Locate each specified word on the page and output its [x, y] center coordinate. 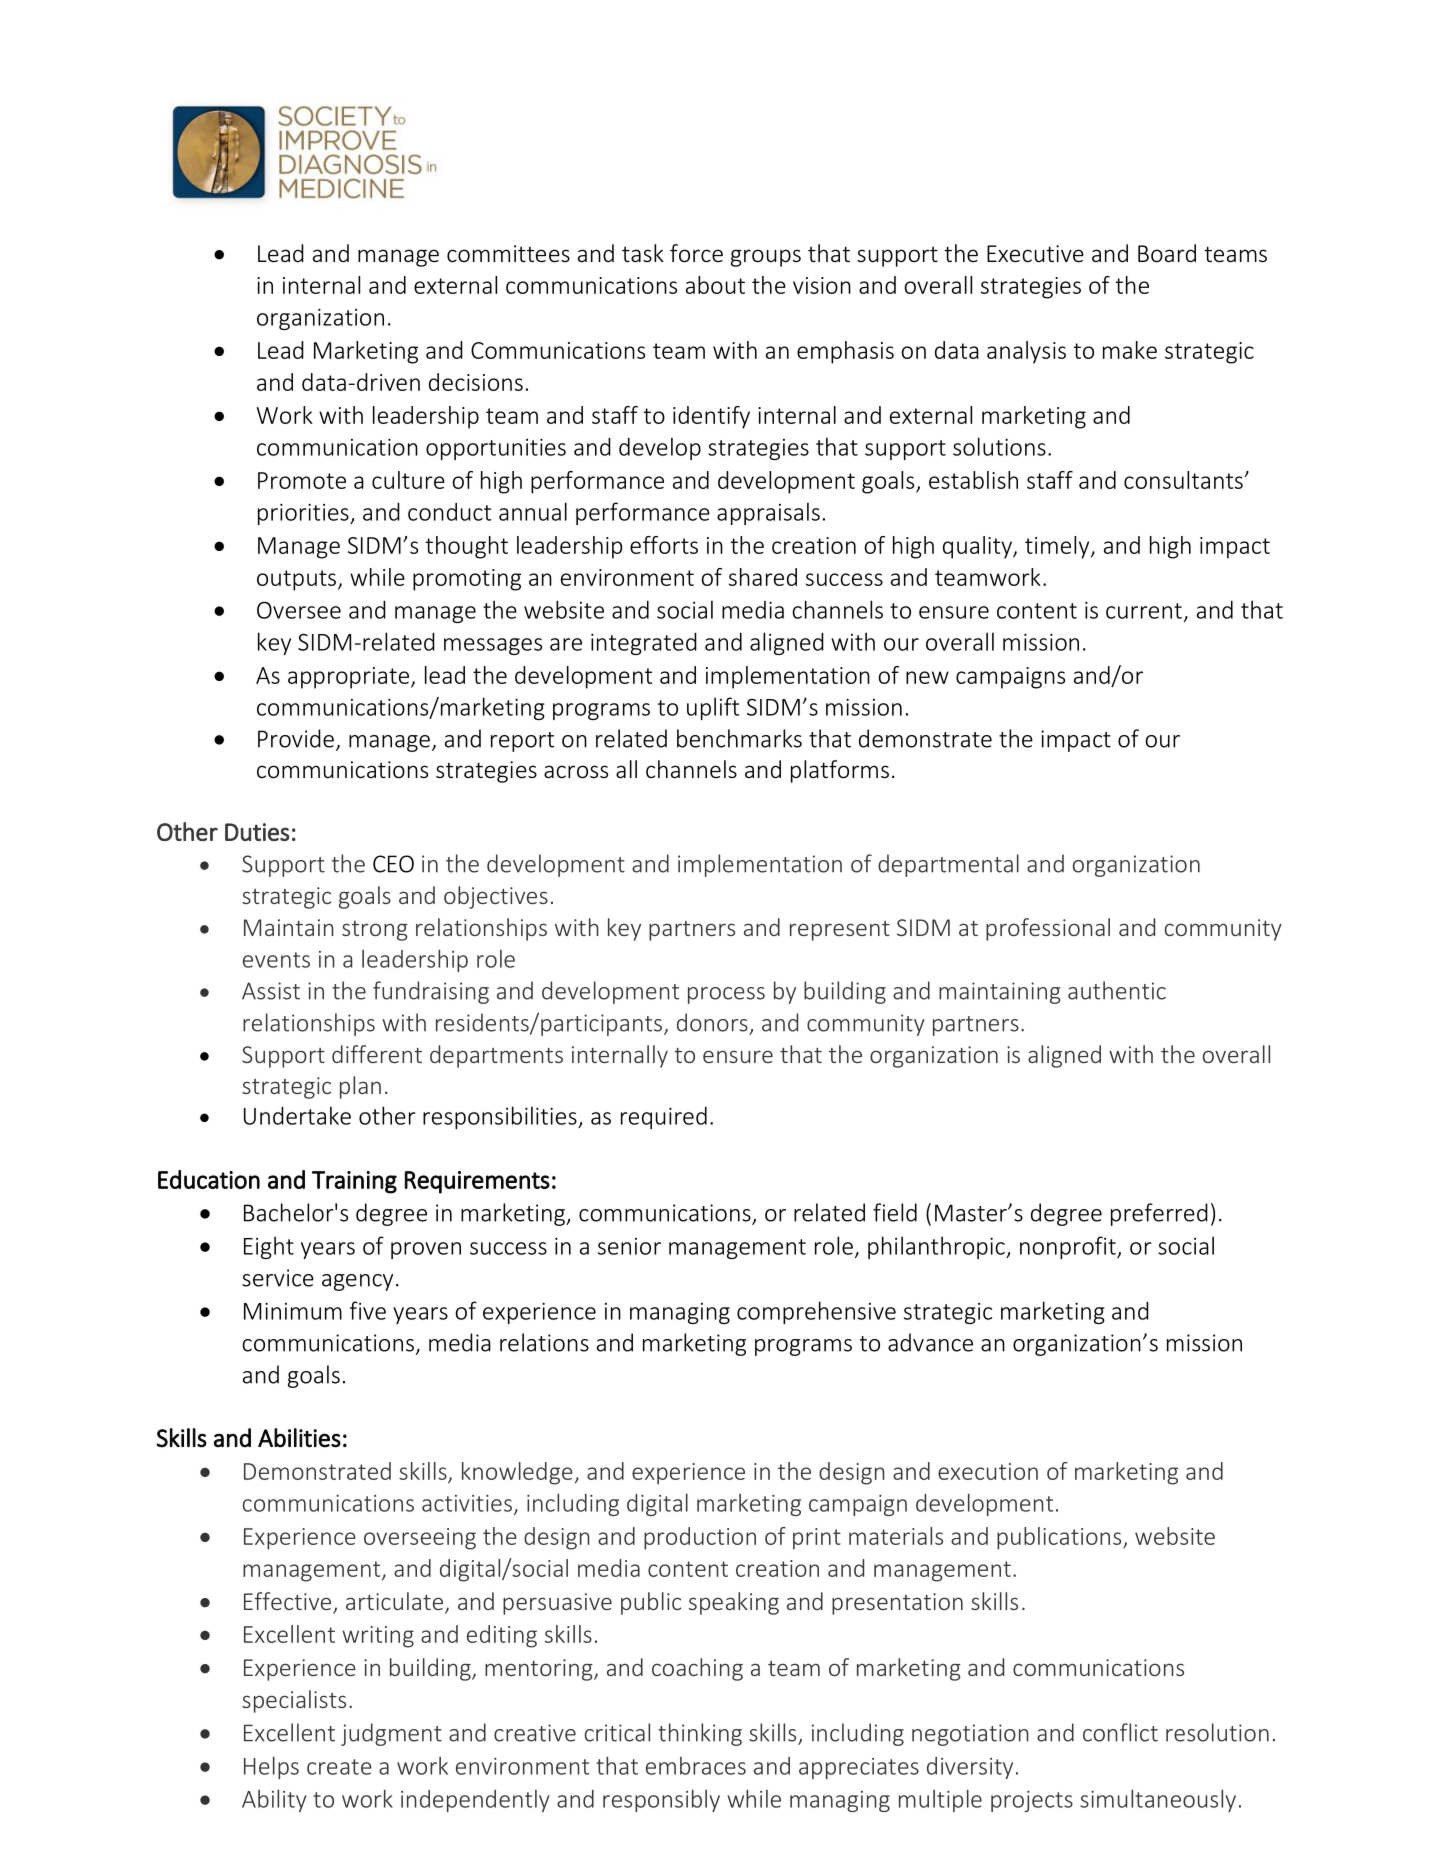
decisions [476, 382]
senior [629, 1246]
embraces [696, 1766]
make [1130, 350]
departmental [948, 865]
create [339, 1767]
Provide [296, 738]
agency [357, 1282]
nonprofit [1069, 1247]
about [715, 285]
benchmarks [739, 738]
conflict [1120, 1732]
